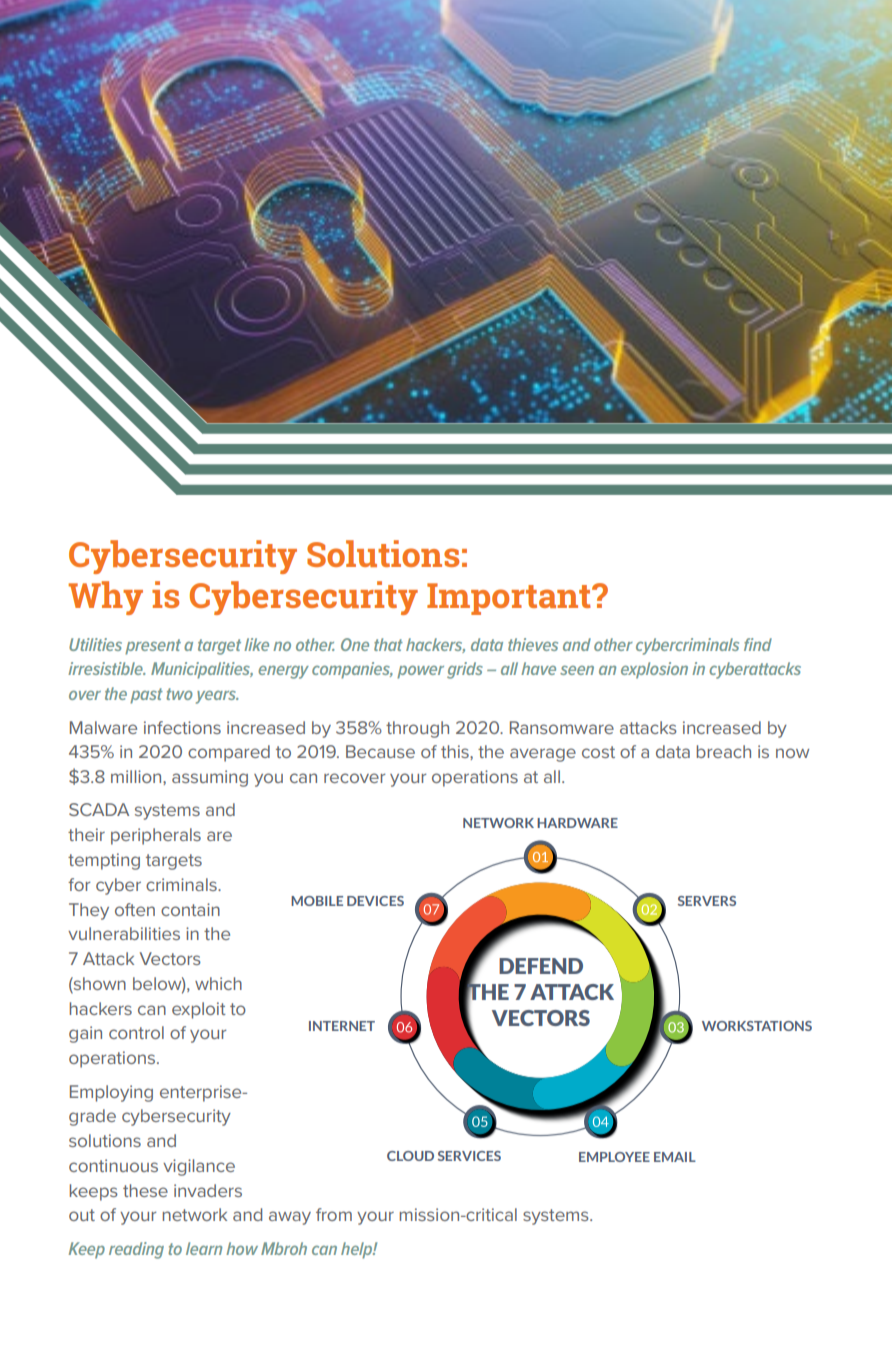  I want to click on reading, so click(136, 1250).
